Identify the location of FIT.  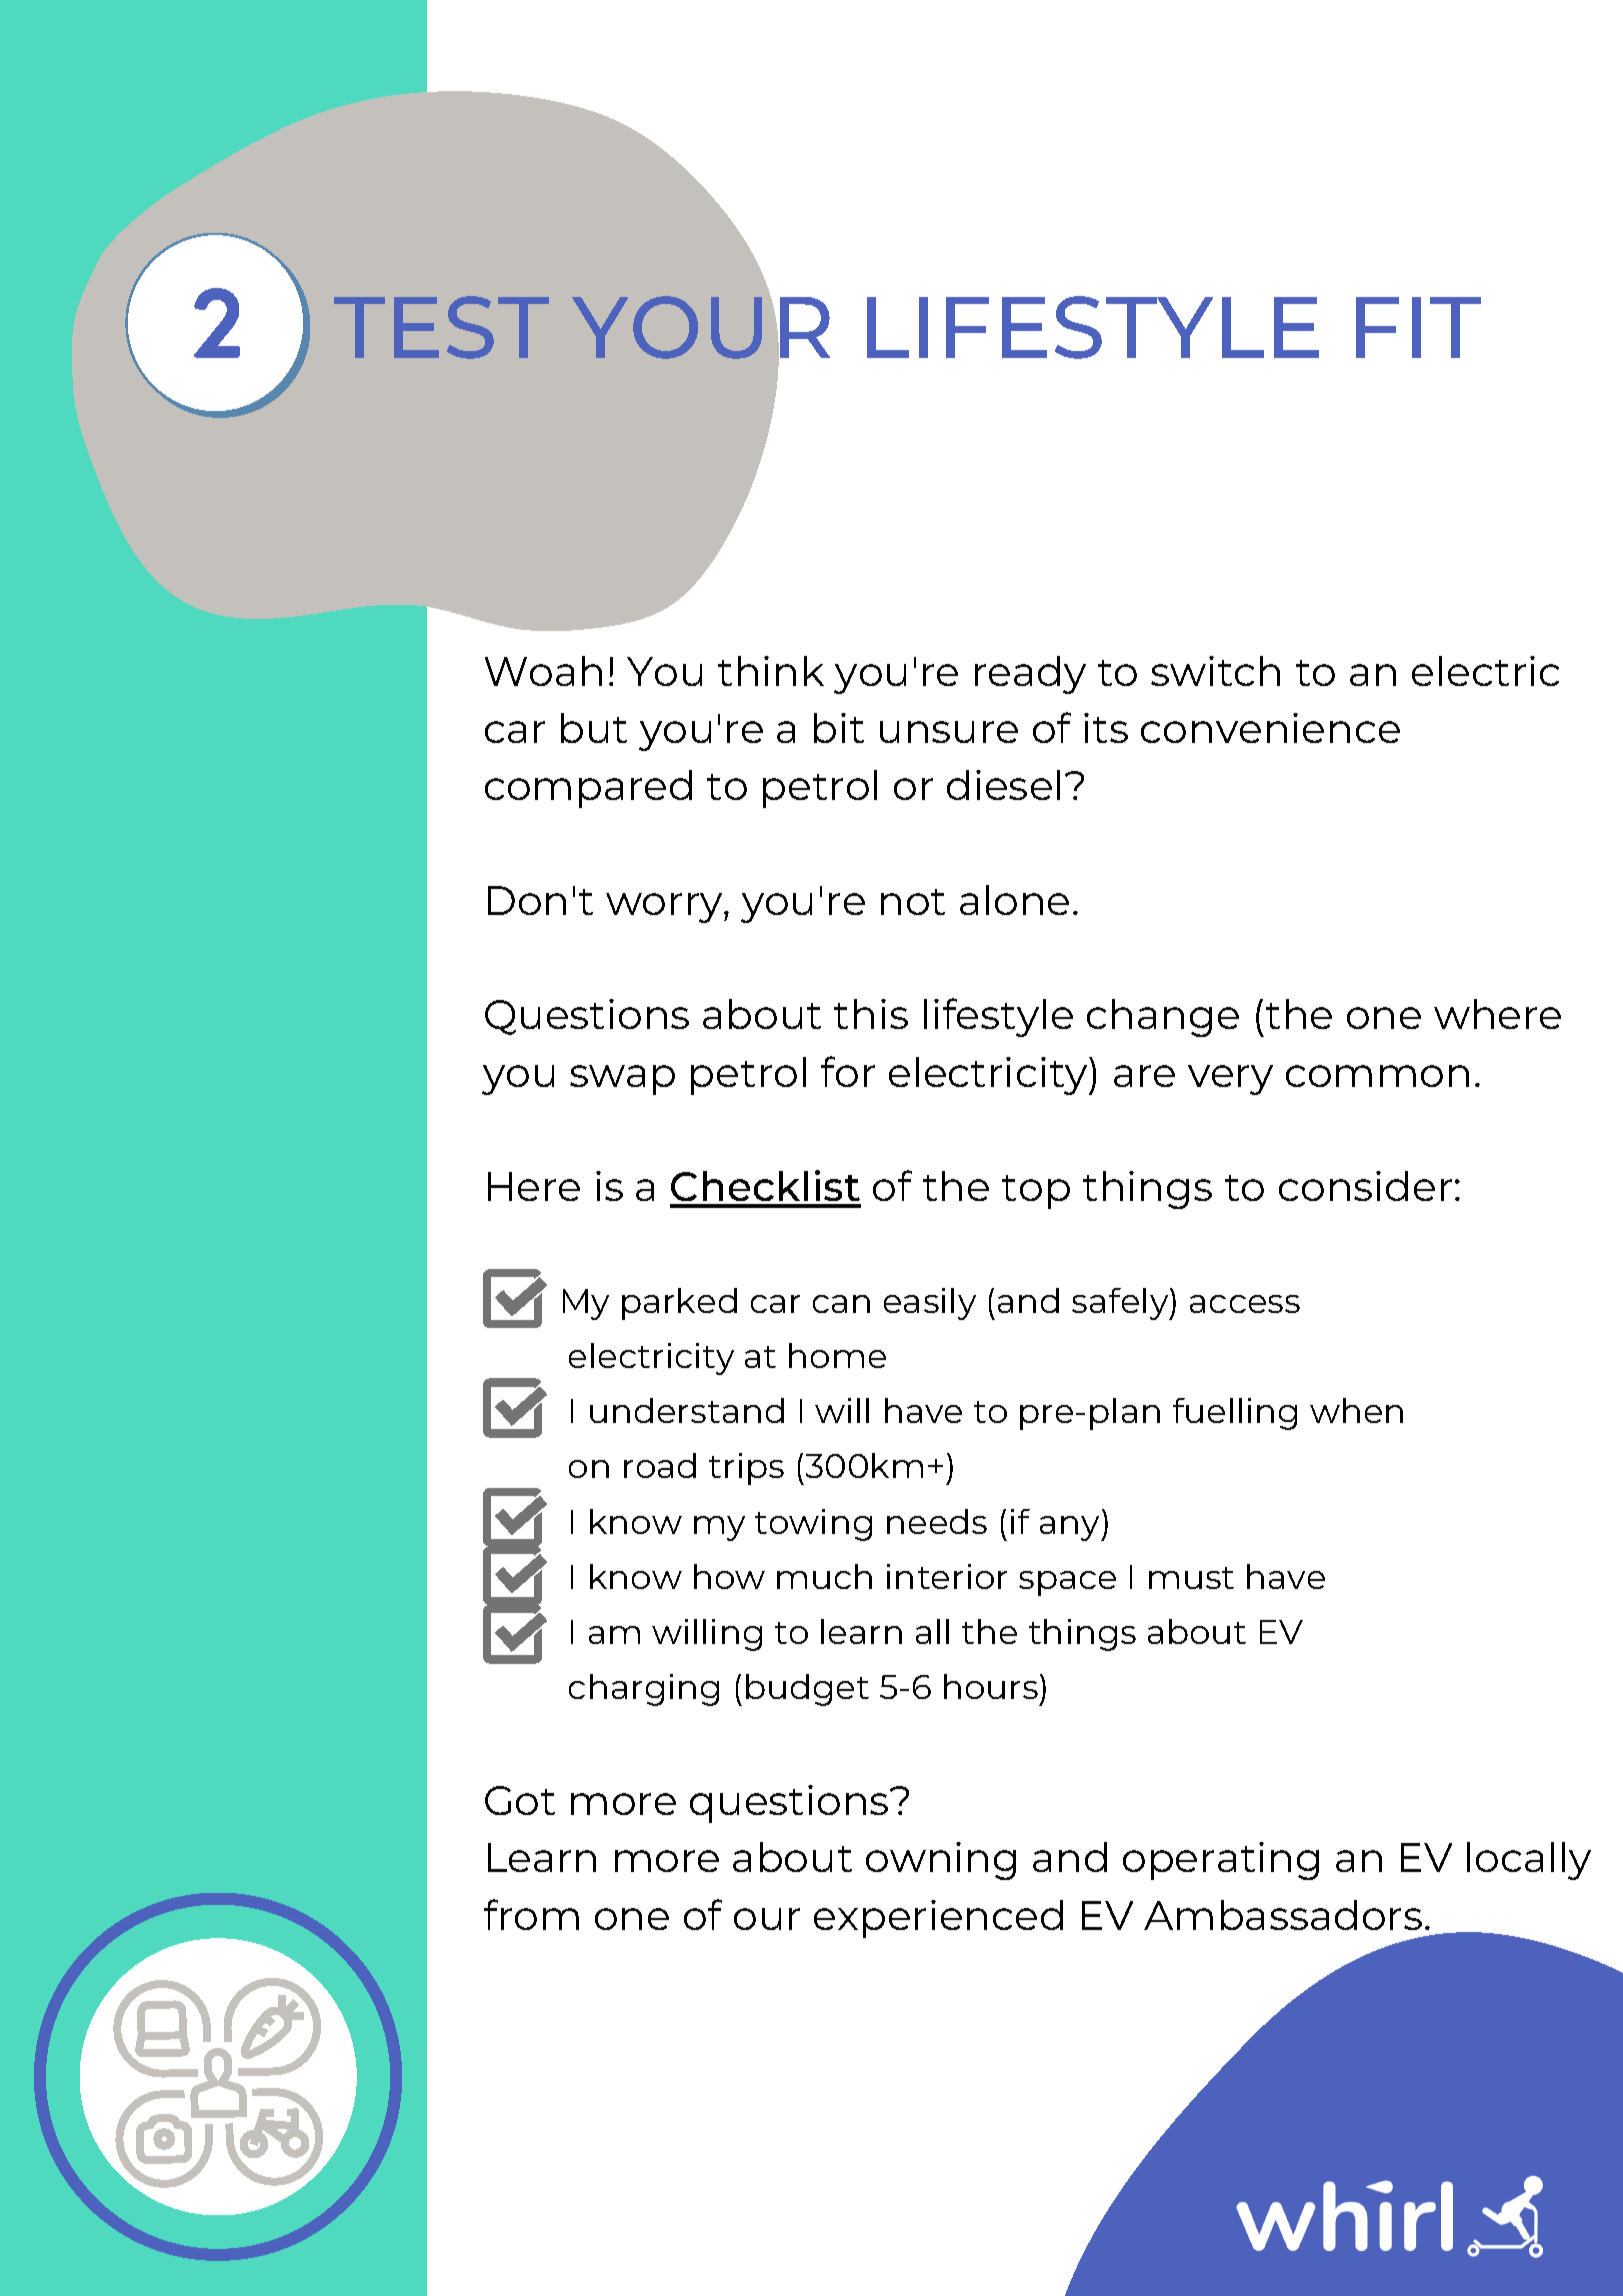
(1418, 327).
